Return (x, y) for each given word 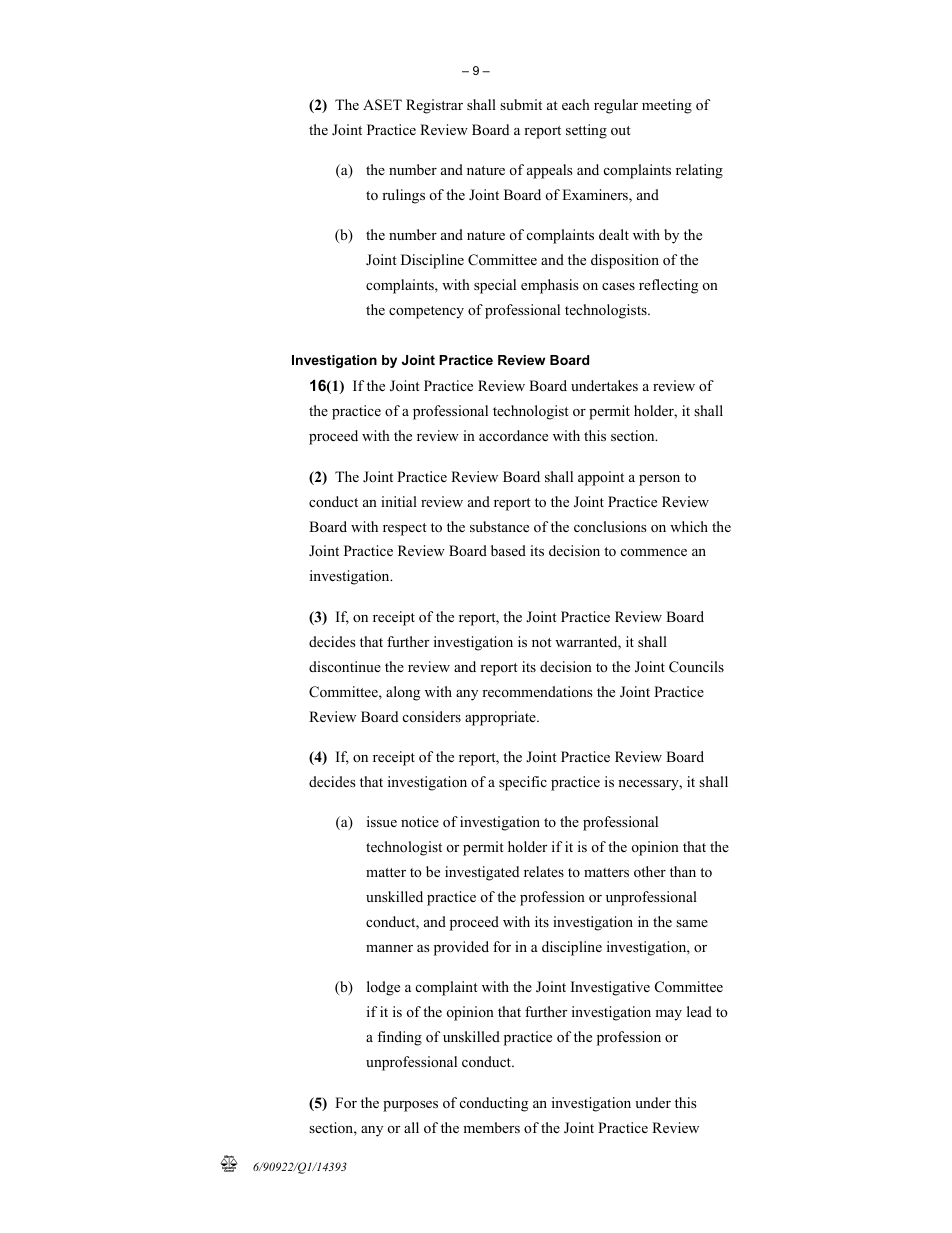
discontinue (345, 666)
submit (521, 104)
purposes (410, 1106)
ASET (382, 105)
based (508, 550)
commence (654, 552)
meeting (667, 106)
